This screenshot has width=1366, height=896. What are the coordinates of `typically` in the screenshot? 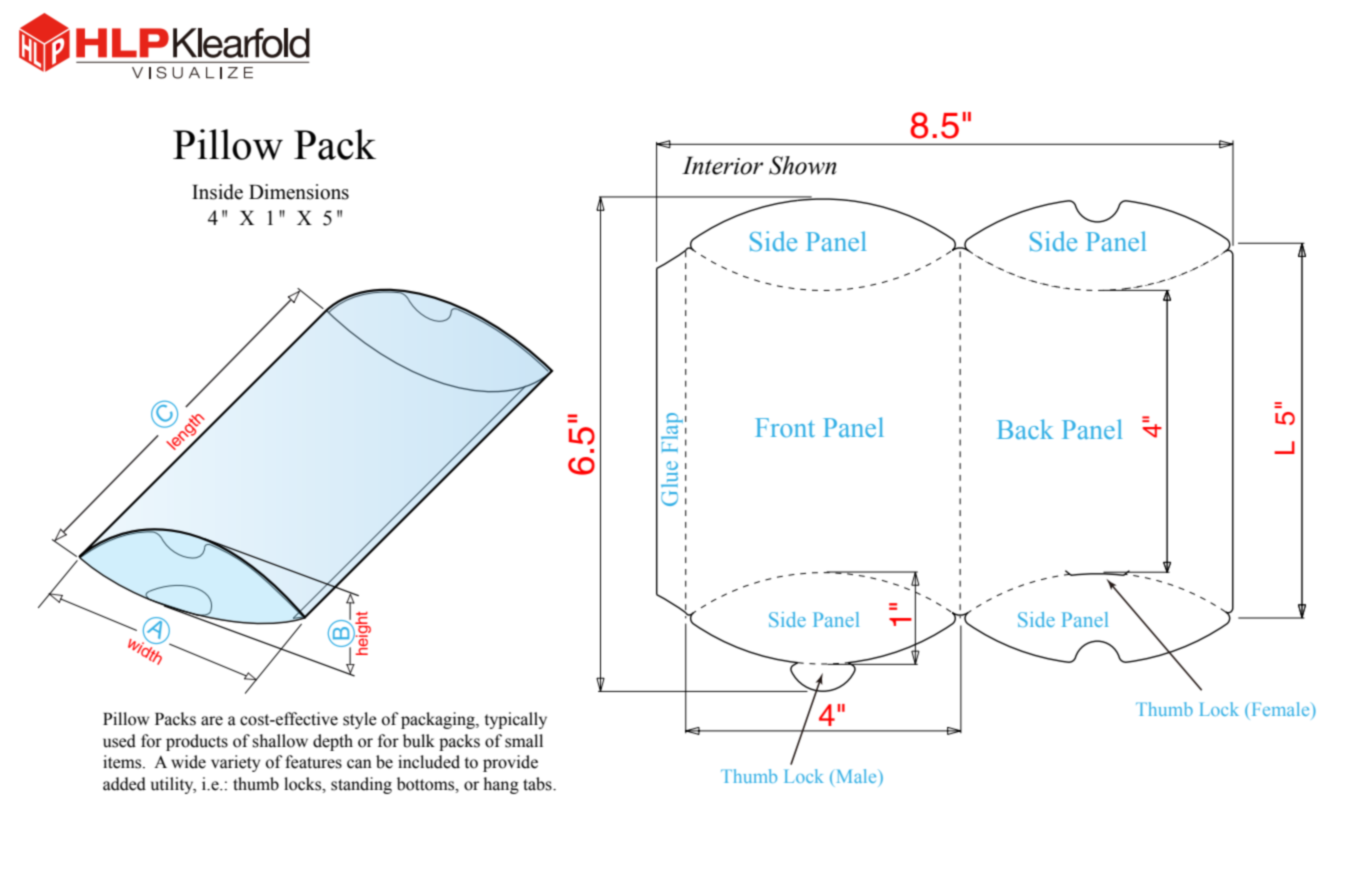 It's located at (515, 720).
